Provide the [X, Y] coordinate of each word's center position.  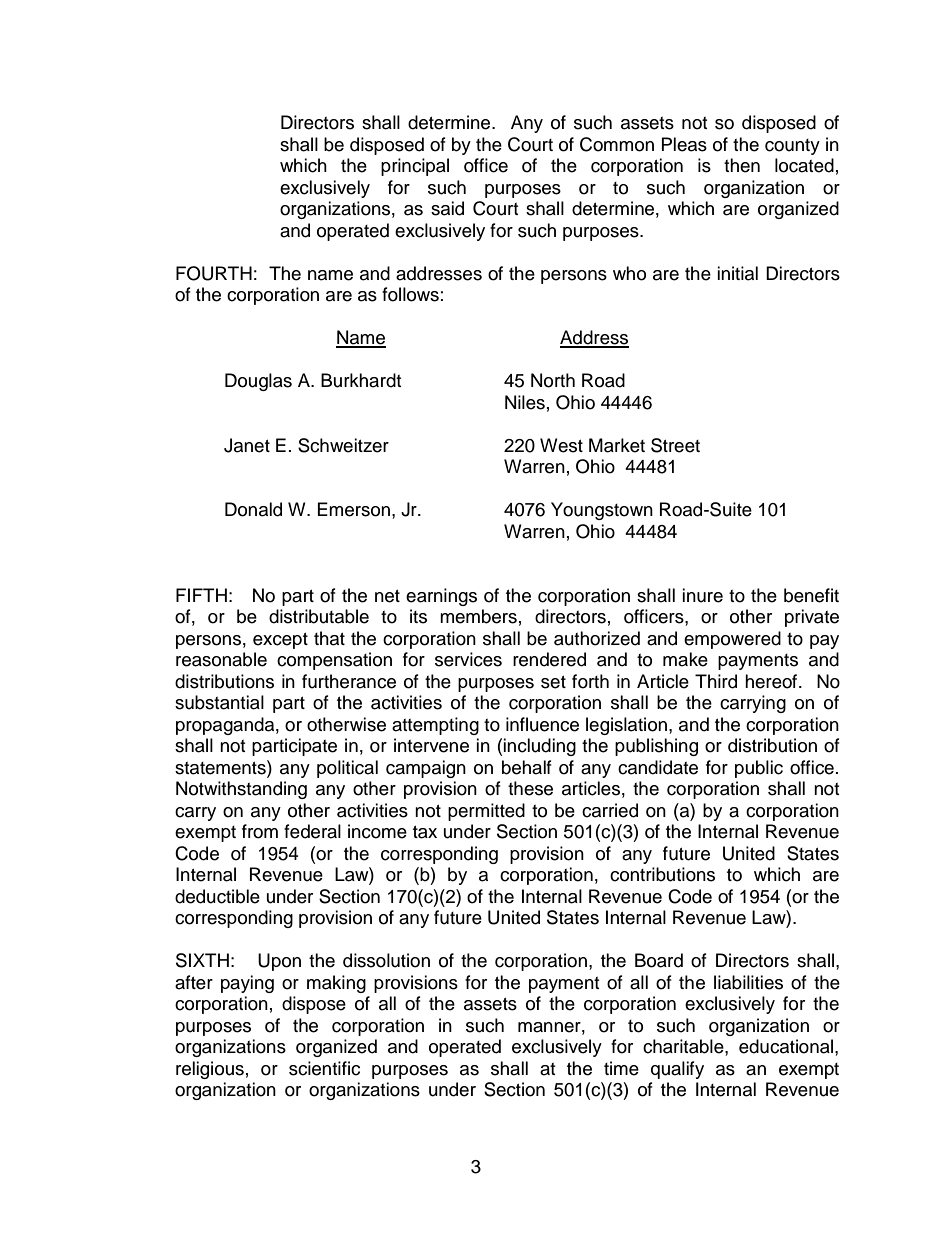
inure [702, 595]
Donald [253, 509]
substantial [219, 702]
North [553, 380]
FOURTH [214, 273]
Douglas [258, 382]
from [260, 831]
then [742, 165]
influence [542, 724]
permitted [486, 812]
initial [737, 273]
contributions [662, 874]
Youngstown [602, 511]
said [447, 208]
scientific [324, 1068]
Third [716, 681]
